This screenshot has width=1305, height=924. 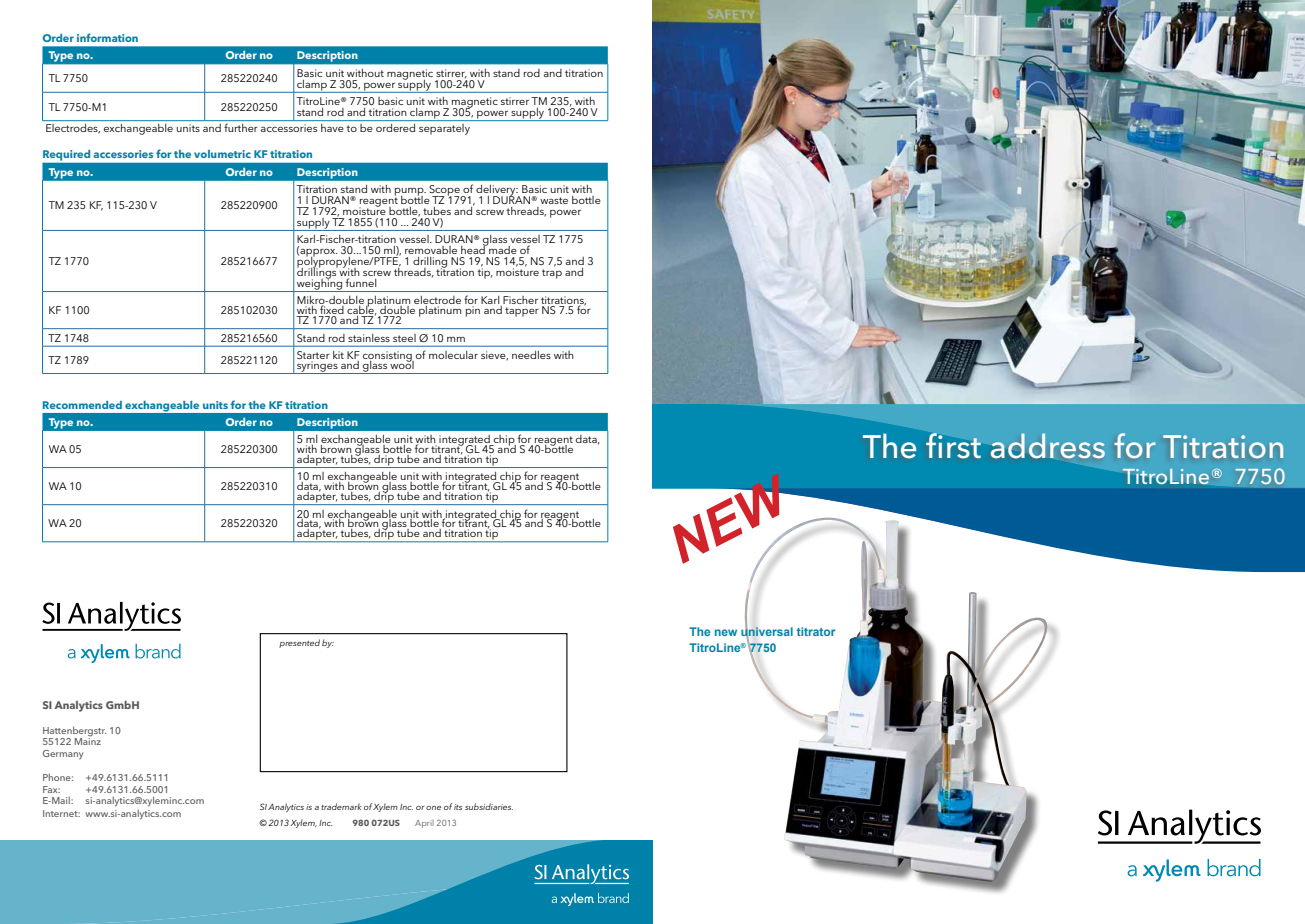 I want to click on waste, so click(x=554, y=200).
